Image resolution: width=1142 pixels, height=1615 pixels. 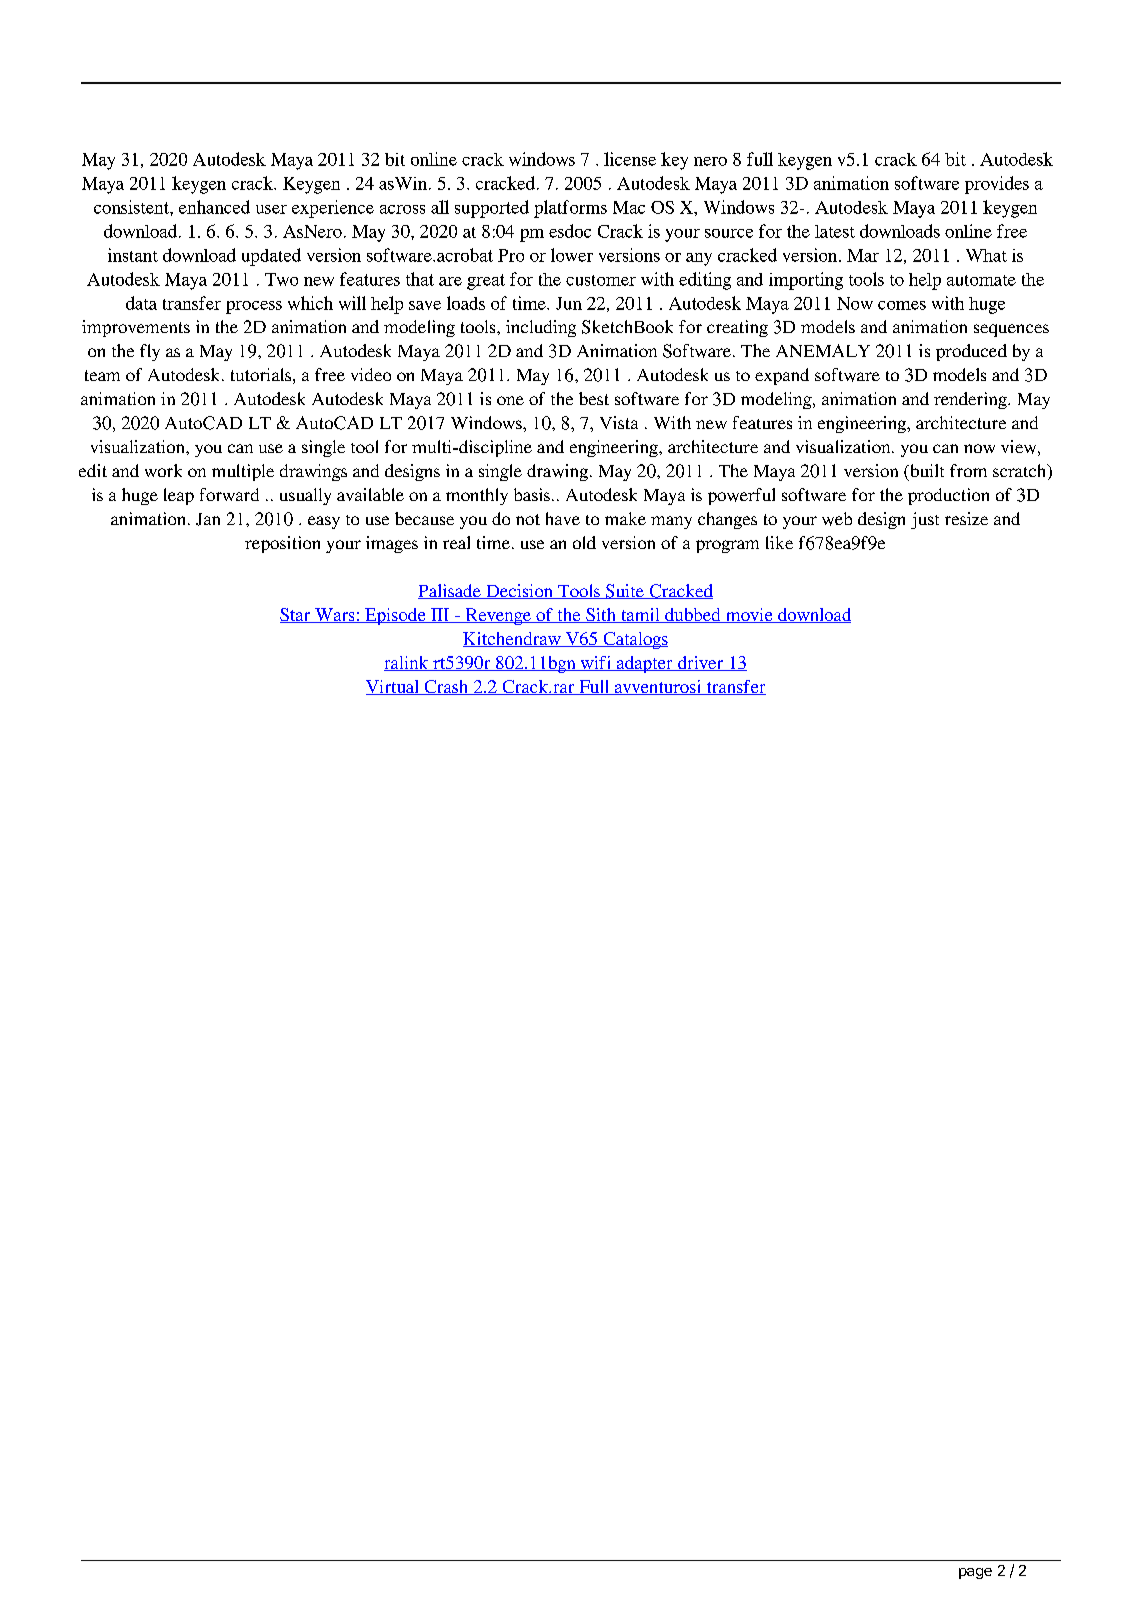 What do you see at coordinates (595, 663) in the screenshot?
I see `wifi` at bounding box center [595, 663].
